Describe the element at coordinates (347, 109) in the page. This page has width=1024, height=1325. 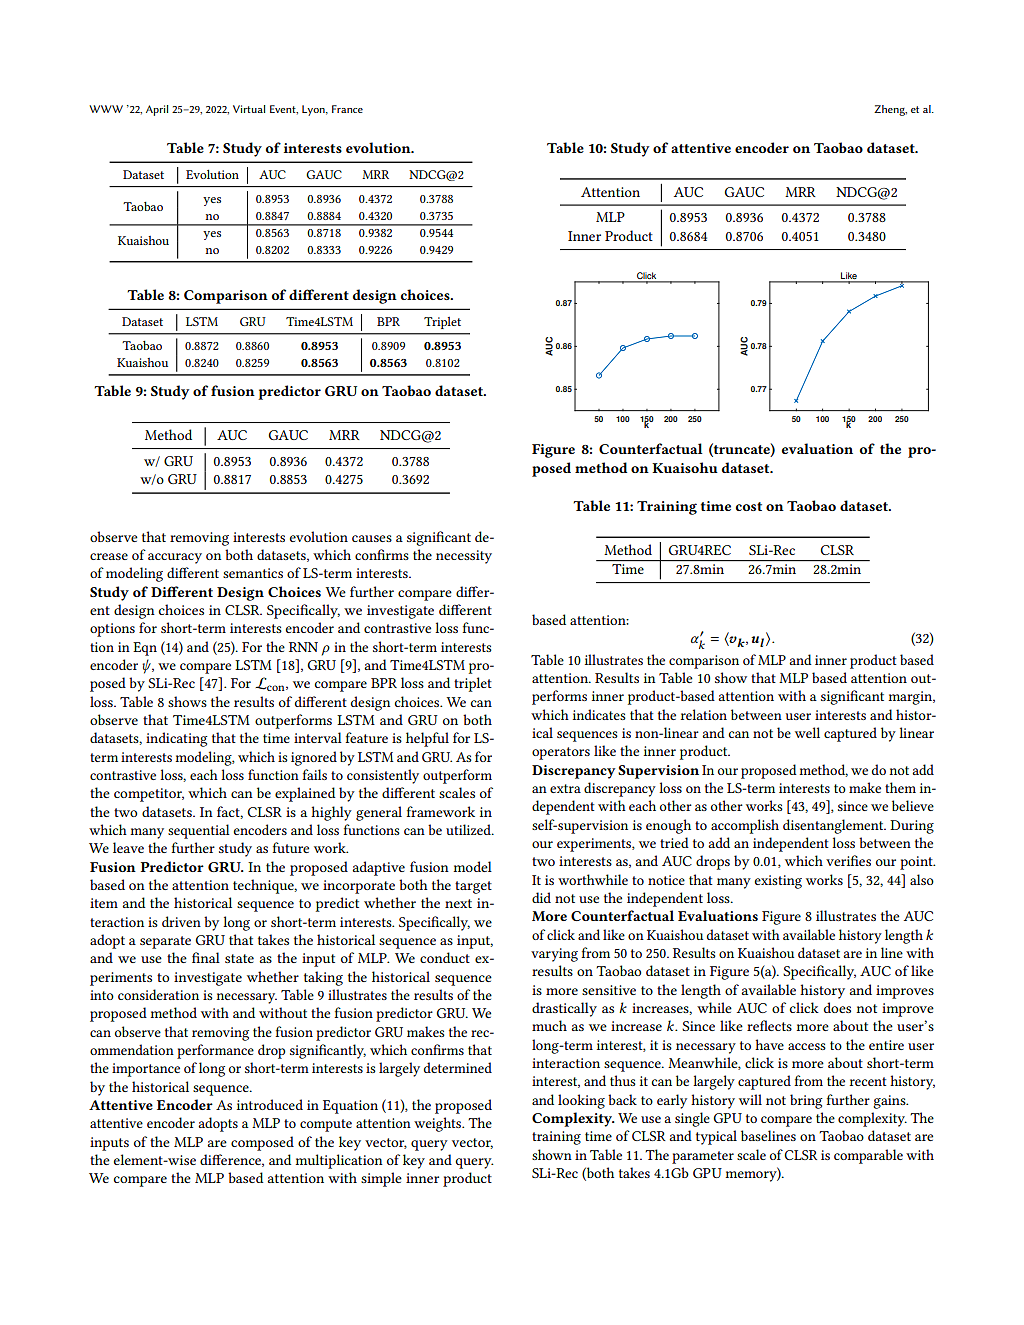
I see `France` at that location.
